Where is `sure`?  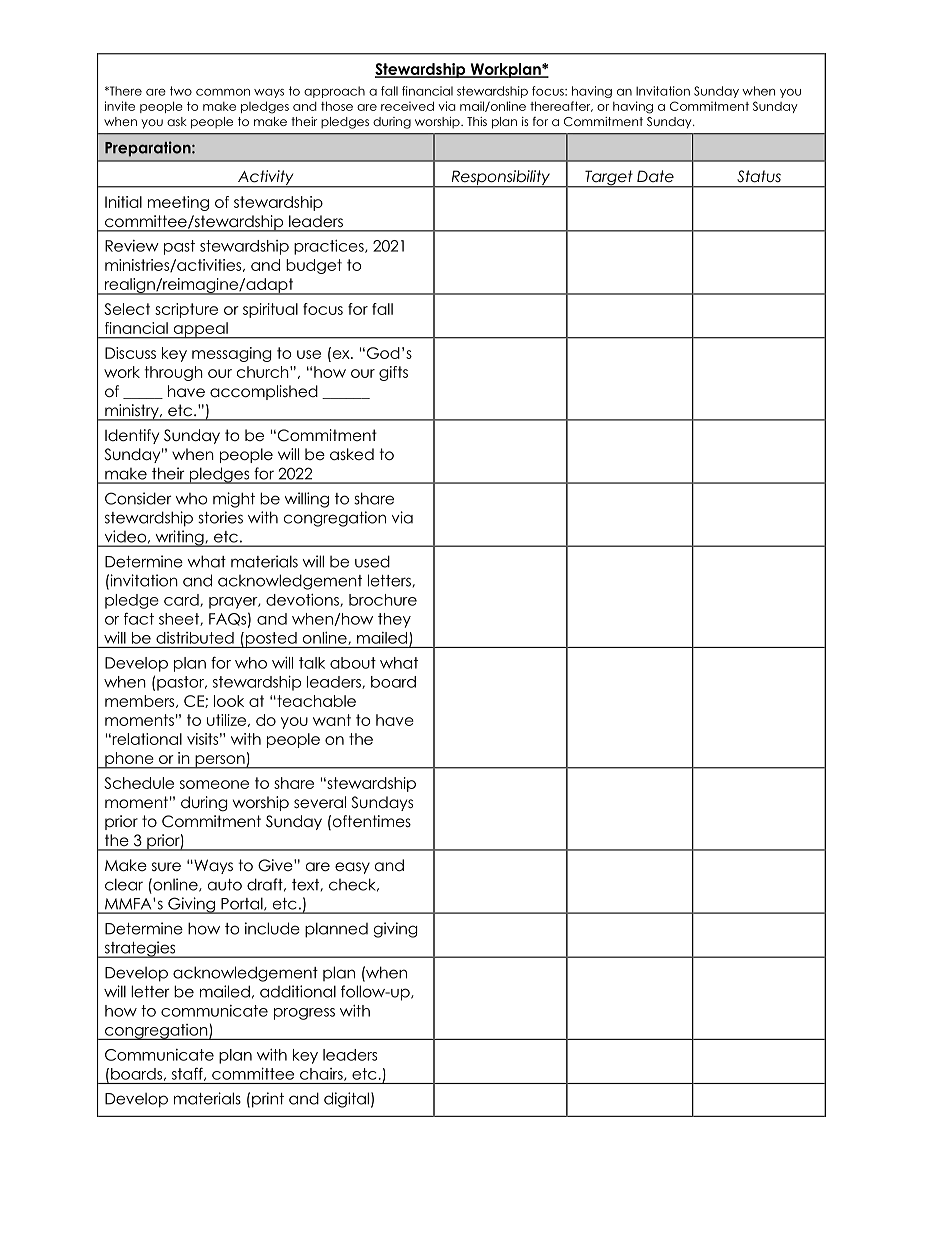
sure is located at coordinates (166, 867).
